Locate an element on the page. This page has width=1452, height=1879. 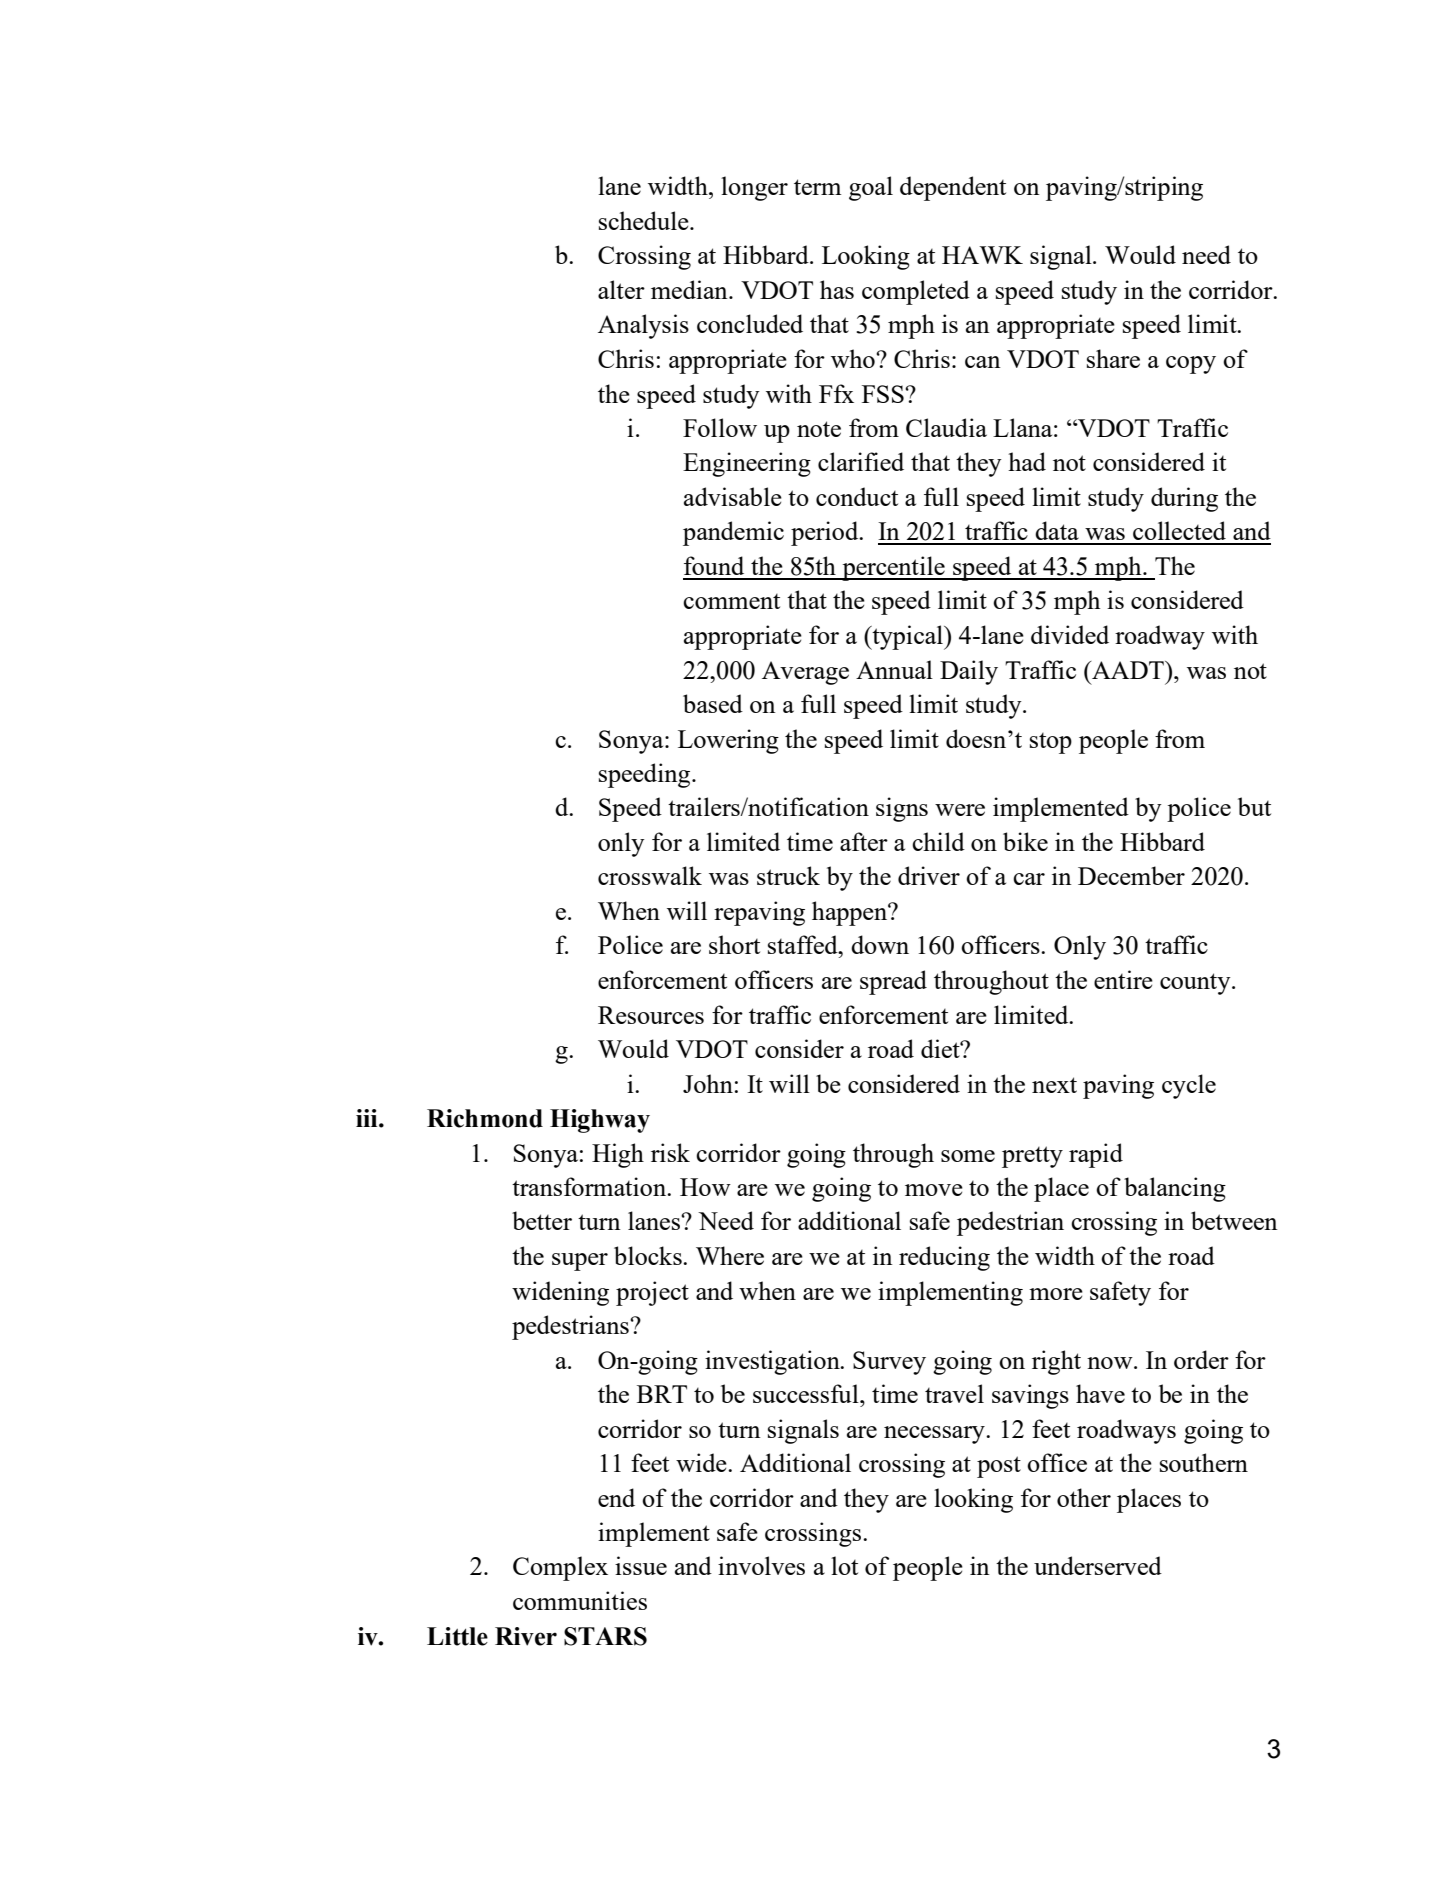
term is located at coordinates (817, 187).
